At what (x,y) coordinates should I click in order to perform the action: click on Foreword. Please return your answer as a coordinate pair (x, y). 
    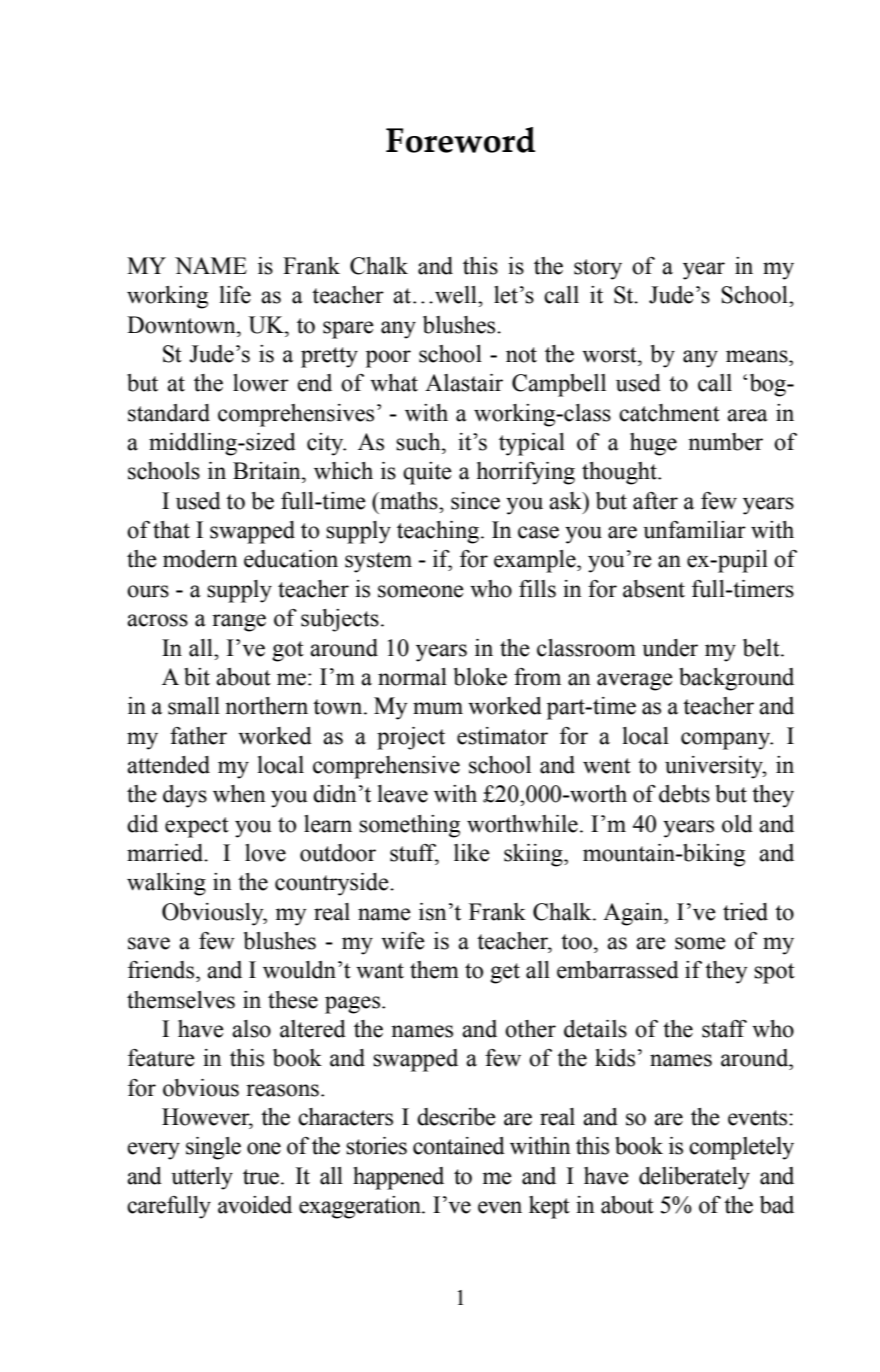
    Looking at the image, I should click on (460, 140).
